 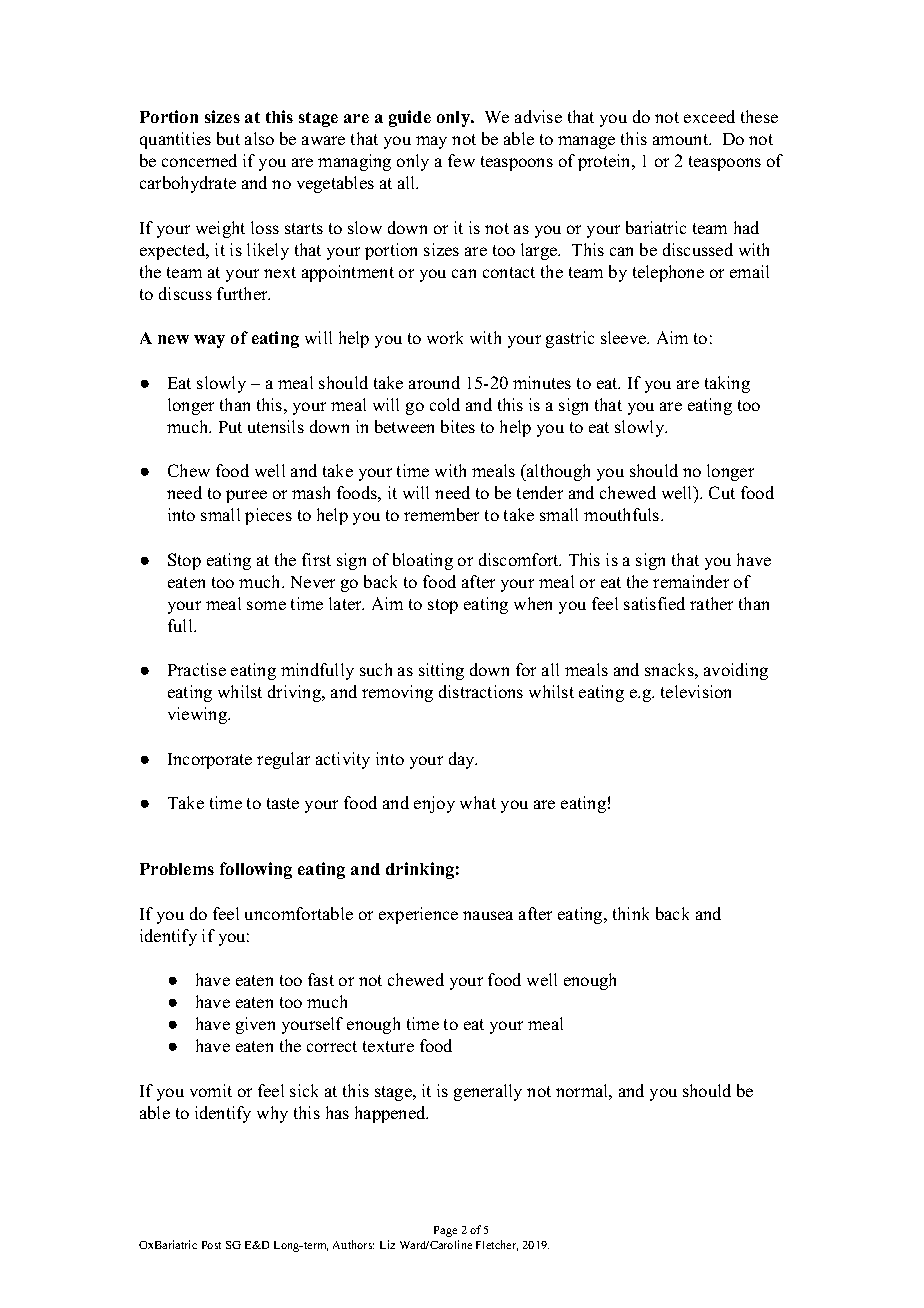 What do you see at coordinates (631, 913) in the image?
I see `think` at bounding box center [631, 913].
